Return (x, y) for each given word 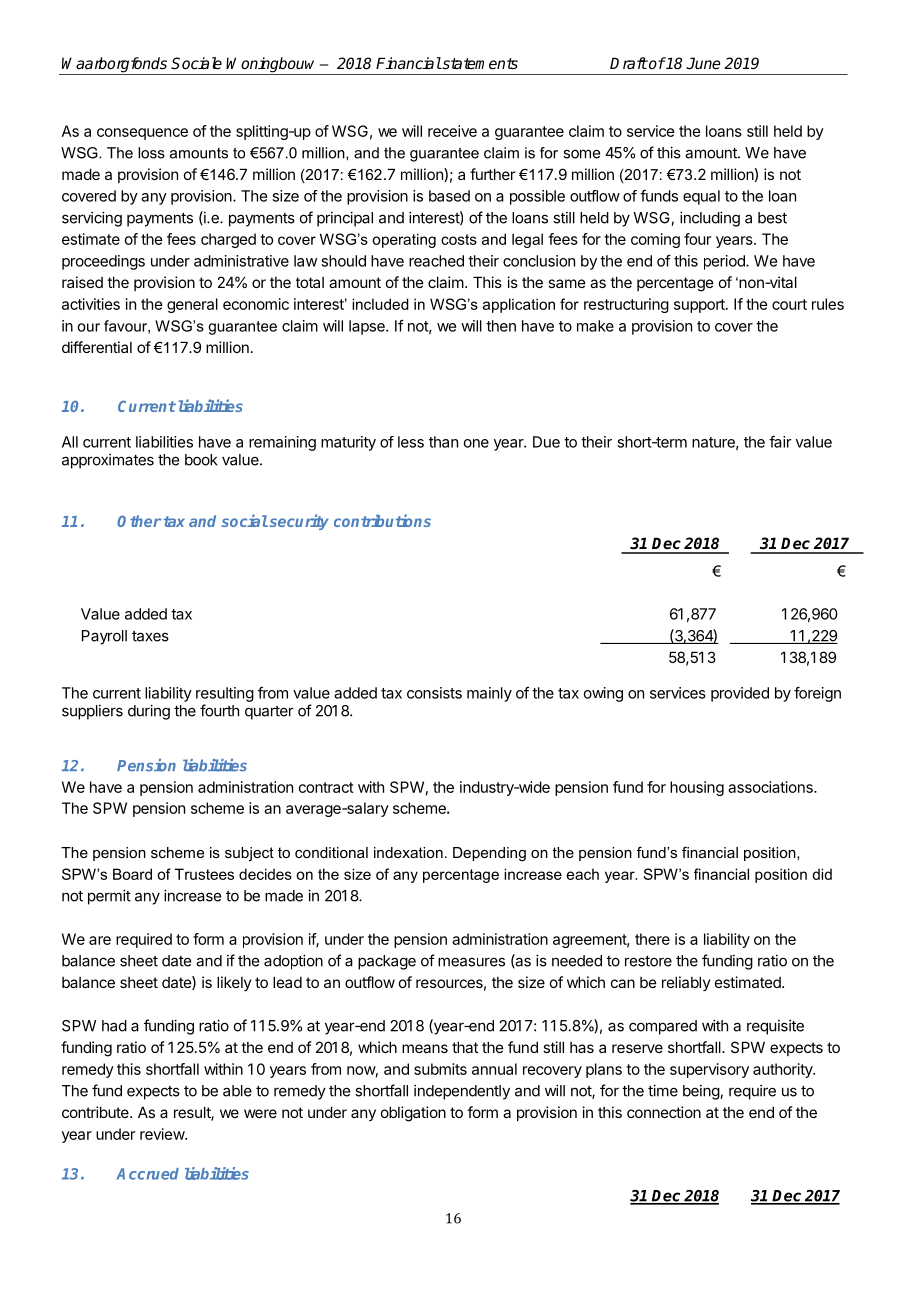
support (700, 306)
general (192, 305)
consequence (142, 134)
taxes (150, 636)
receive (452, 131)
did (822, 874)
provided (740, 694)
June (703, 63)
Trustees (204, 874)
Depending (489, 854)
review (163, 1134)
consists (434, 693)
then (501, 326)
